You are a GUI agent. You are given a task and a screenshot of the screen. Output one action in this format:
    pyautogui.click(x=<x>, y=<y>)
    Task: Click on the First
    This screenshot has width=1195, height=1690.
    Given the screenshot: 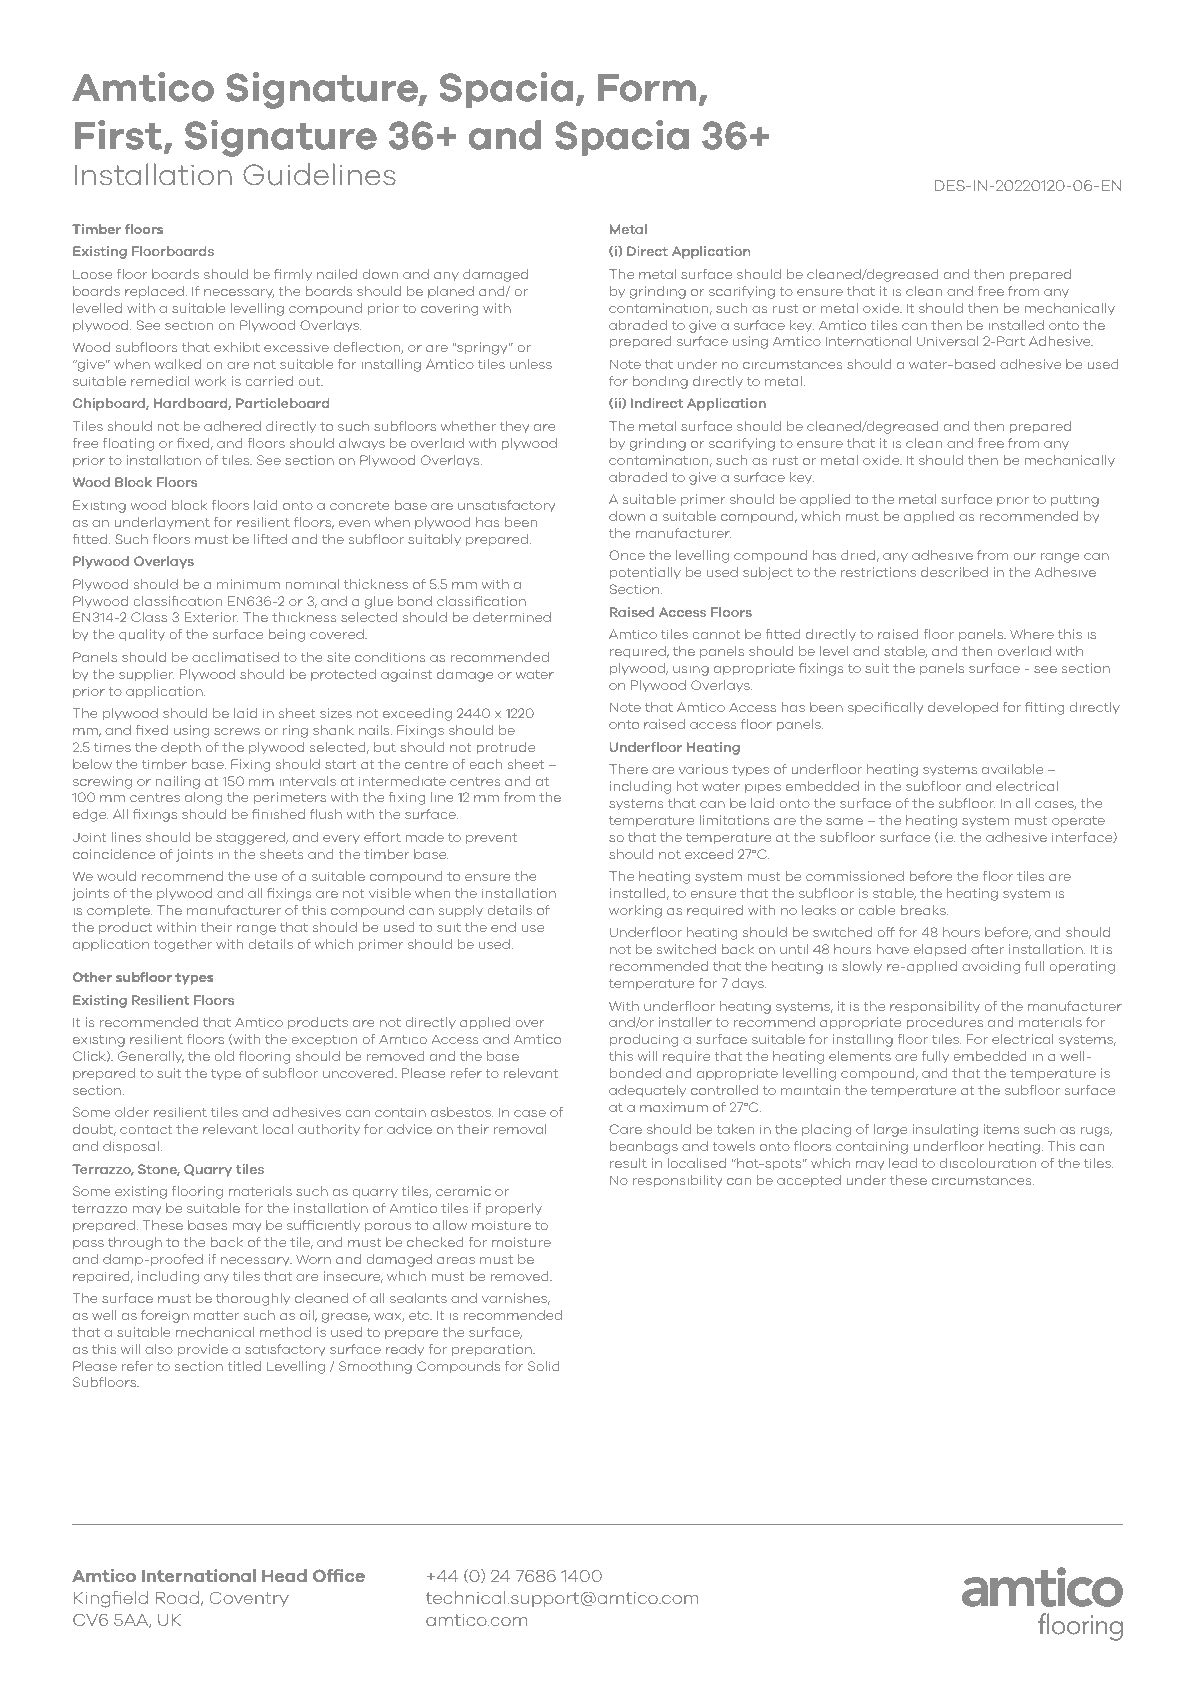 What is the action you would take?
    pyautogui.click(x=120, y=136)
